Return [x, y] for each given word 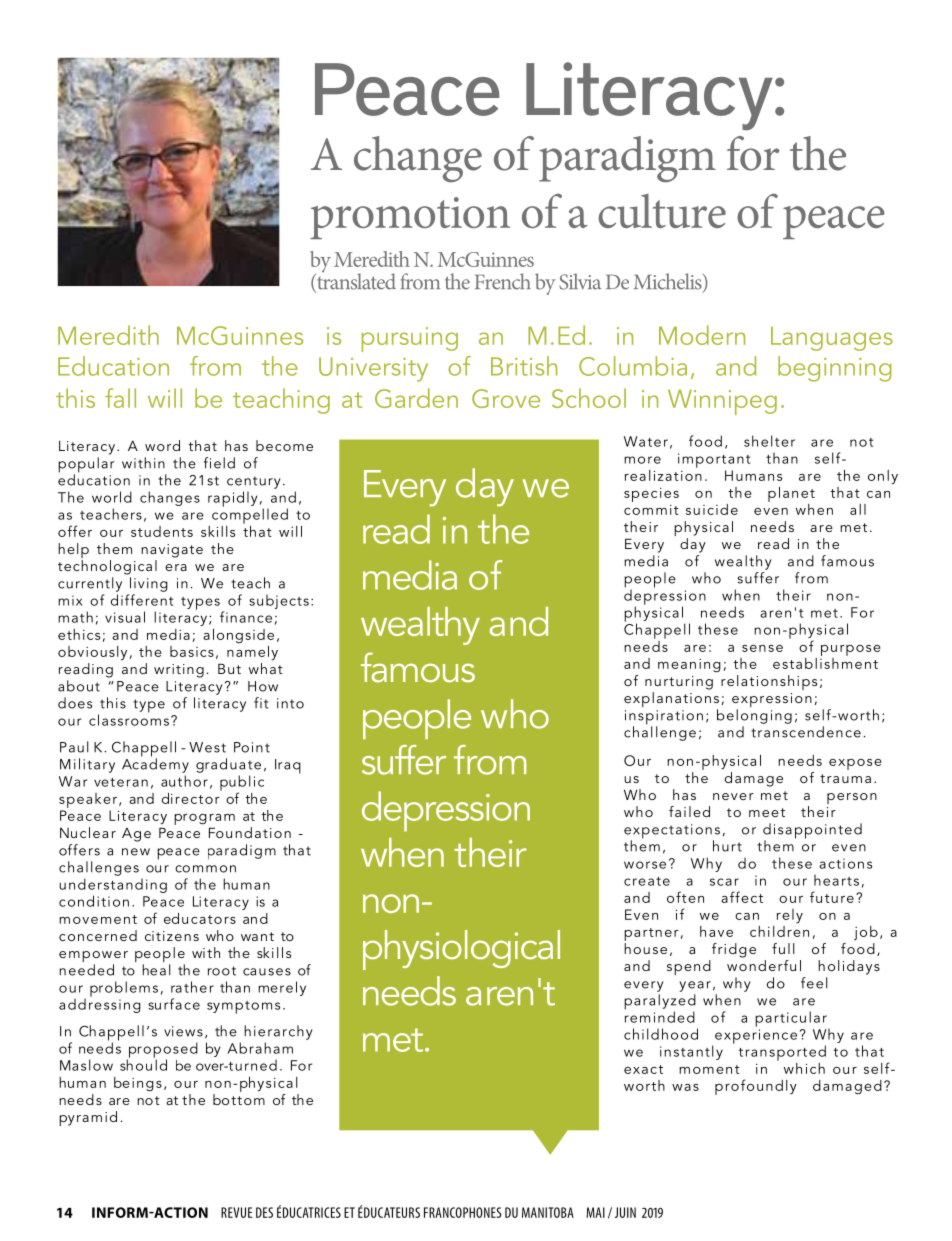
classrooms [129, 719]
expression [772, 701]
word [162, 445]
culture [662, 211]
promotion [410, 218]
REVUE [236, 1212]
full [783, 948]
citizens [172, 936]
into [290, 703]
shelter [769, 441]
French [503, 281]
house [645, 947]
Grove [506, 398]
